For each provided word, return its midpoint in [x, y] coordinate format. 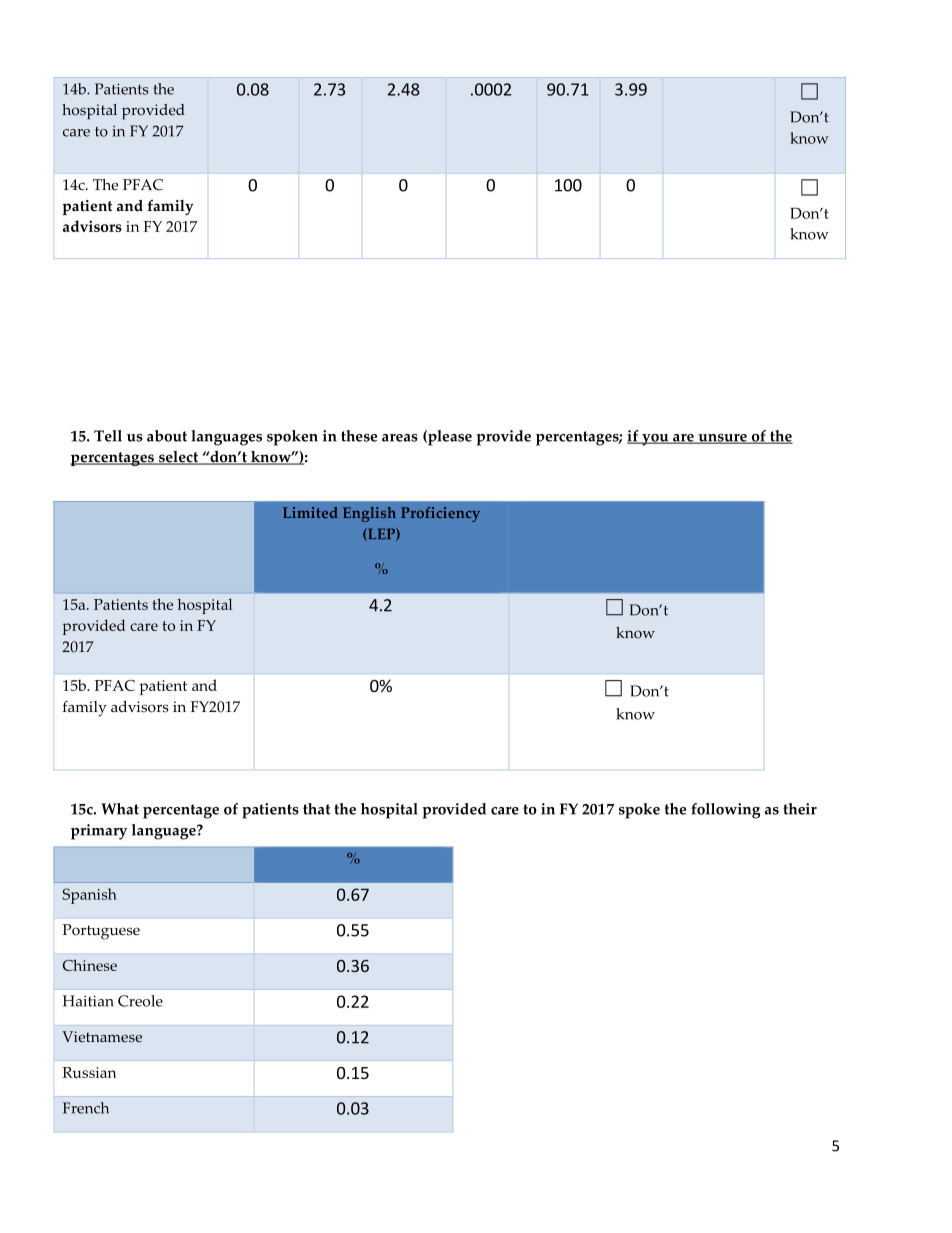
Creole [140, 1001]
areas [400, 438]
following [725, 811]
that [316, 809]
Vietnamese [102, 1037]
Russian [89, 1072]
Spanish [90, 896]
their [800, 809]
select [178, 458]
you [655, 440]
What [120, 809]
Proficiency [440, 514]
